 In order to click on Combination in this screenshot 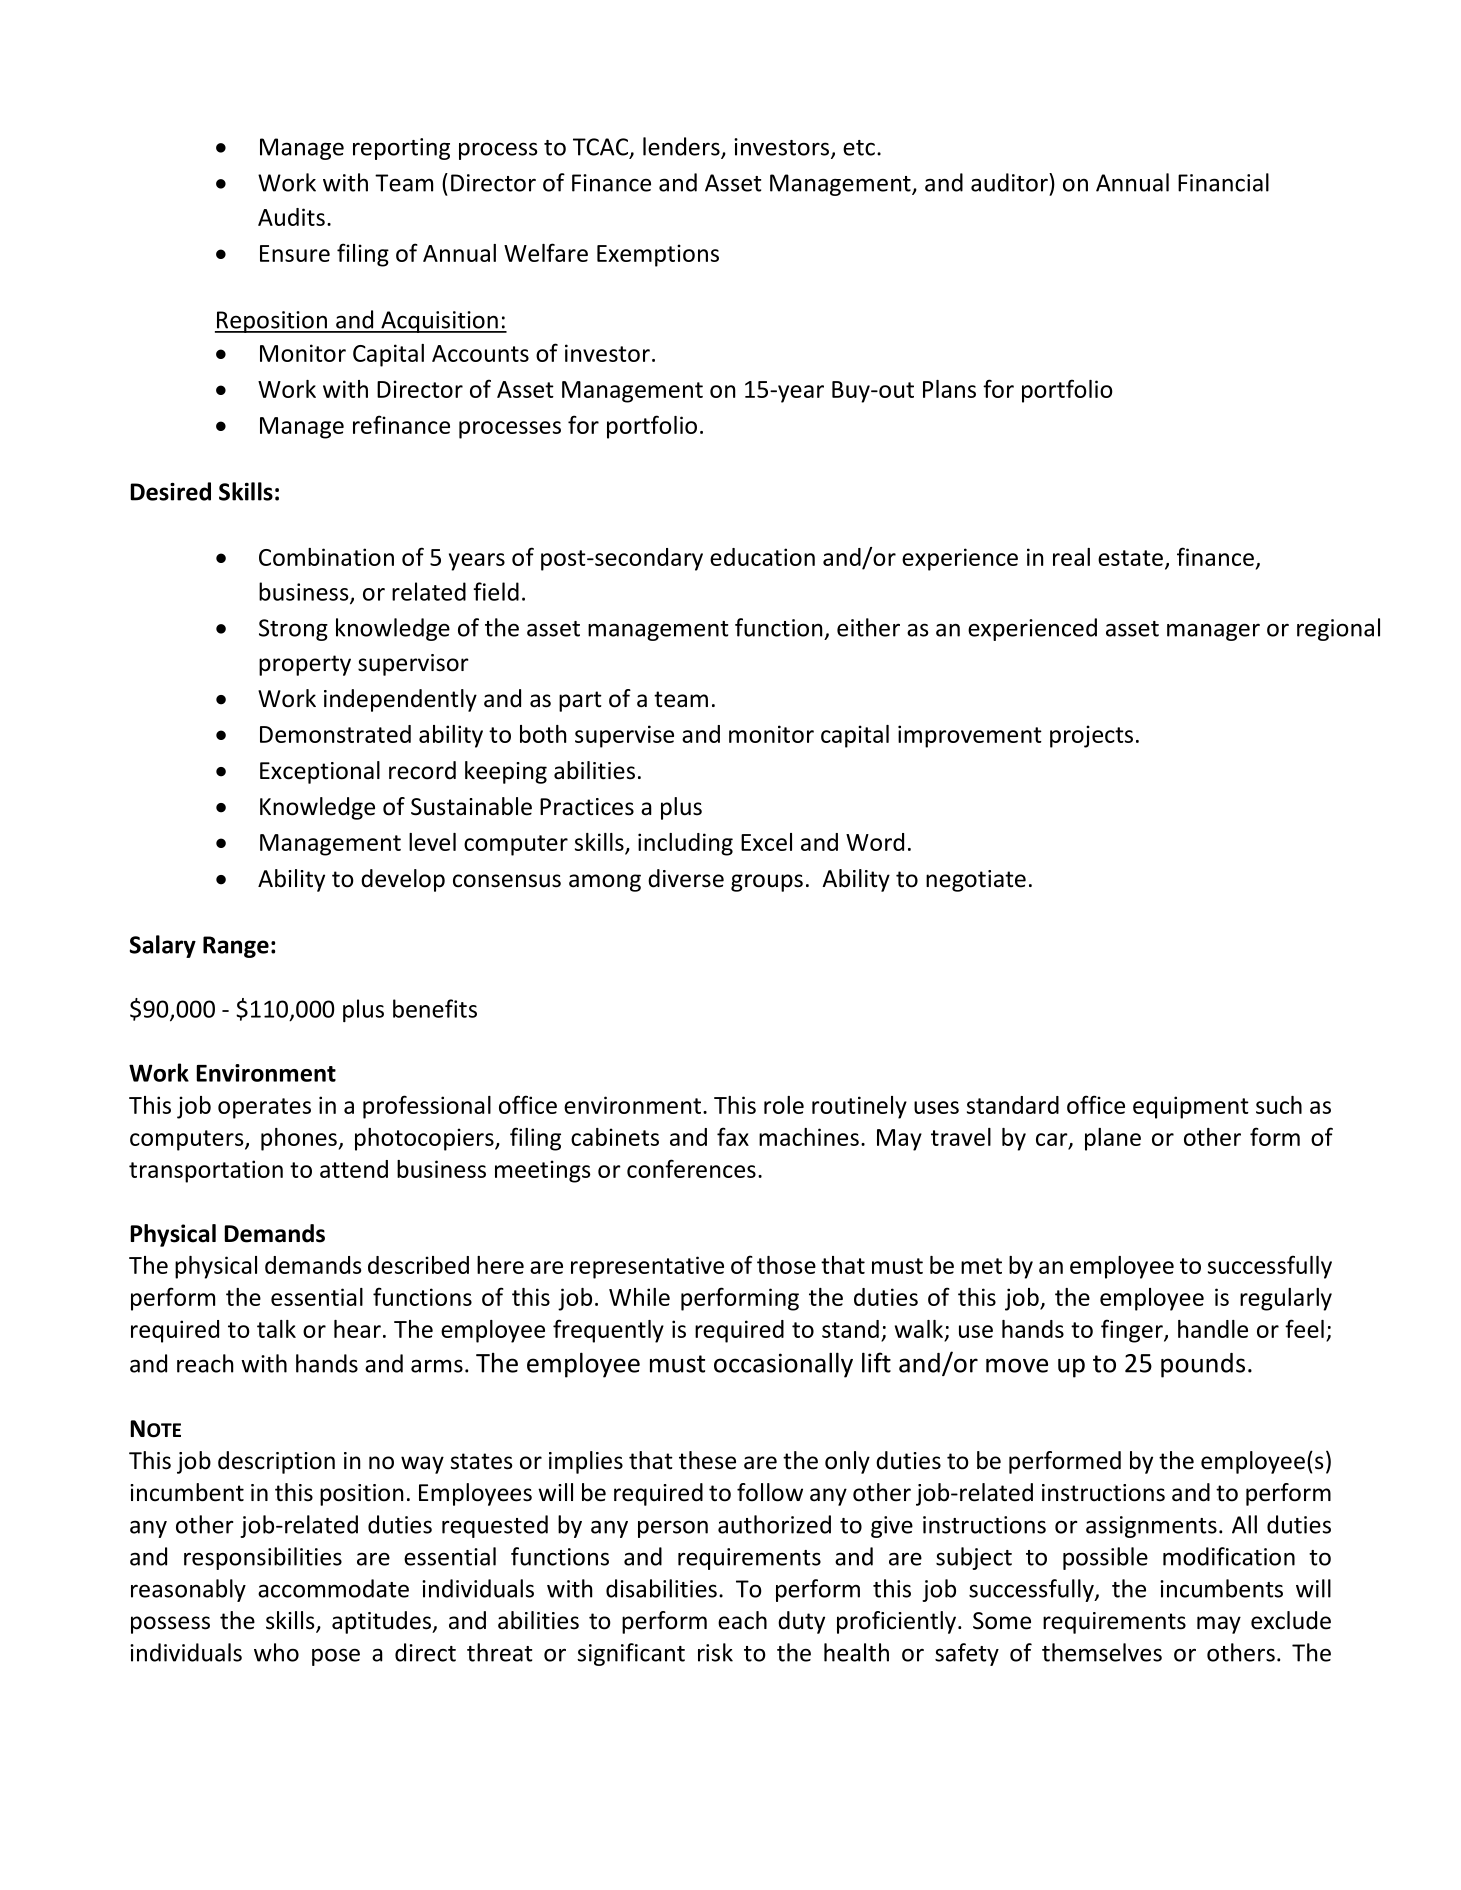, I will do `click(326, 557)`.
